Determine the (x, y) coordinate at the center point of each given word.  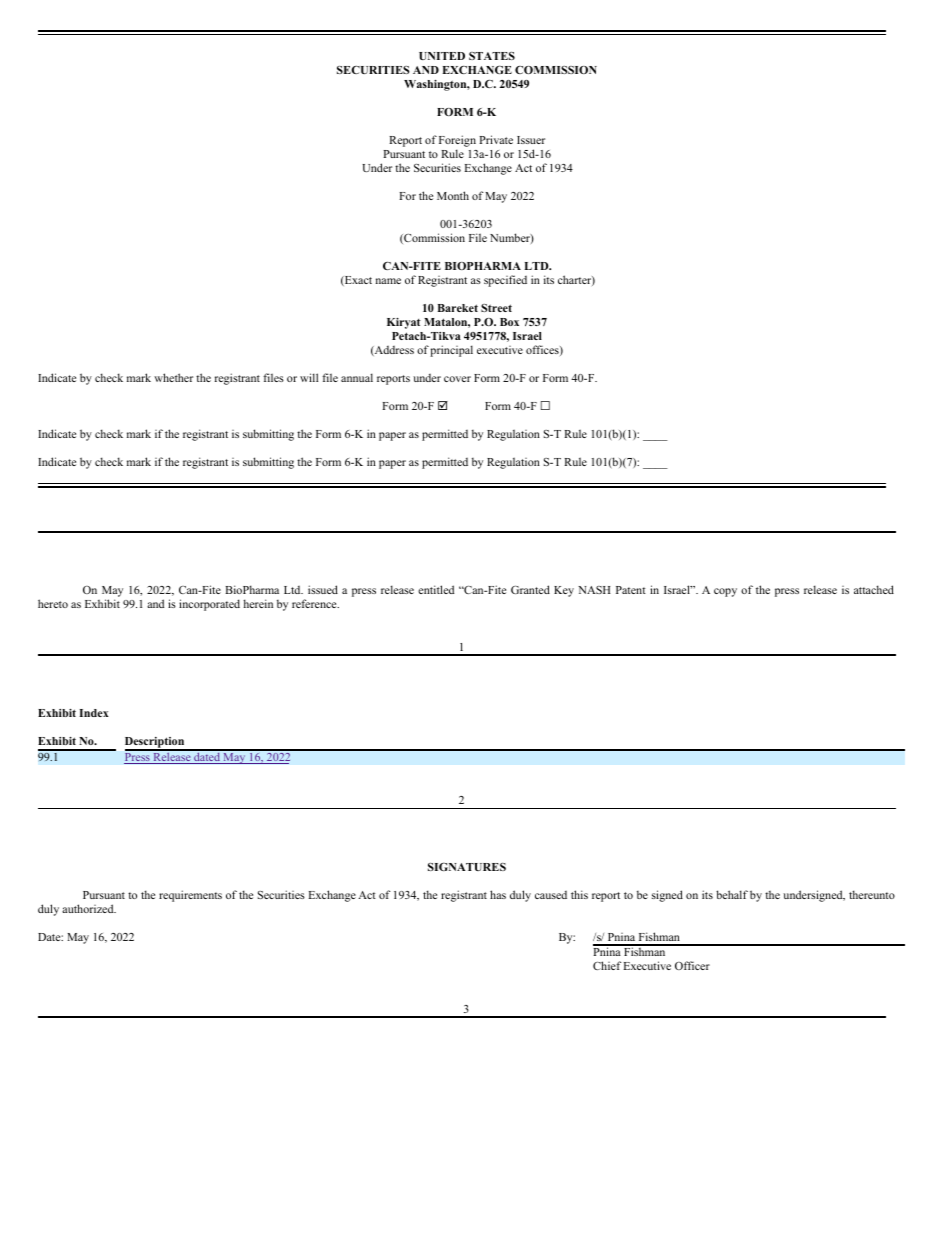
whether (173, 377)
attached (874, 589)
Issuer (531, 140)
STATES (492, 56)
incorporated (209, 605)
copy (725, 592)
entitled (436, 589)
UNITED (442, 56)
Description (156, 744)
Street (496, 308)
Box (509, 322)
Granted (530, 589)
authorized (89, 908)
